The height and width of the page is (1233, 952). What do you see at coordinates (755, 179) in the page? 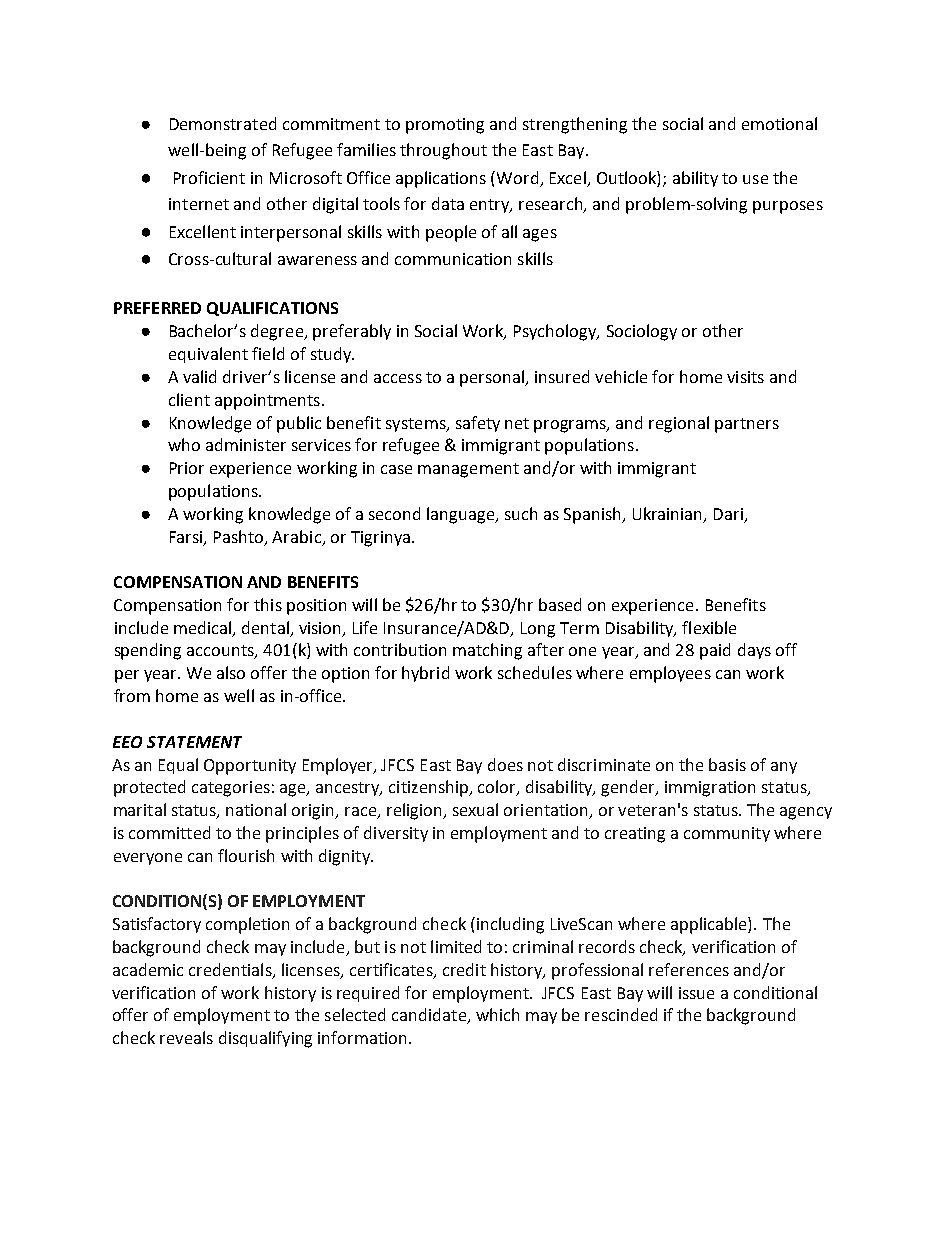
I see `use` at bounding box center [755, 179].
